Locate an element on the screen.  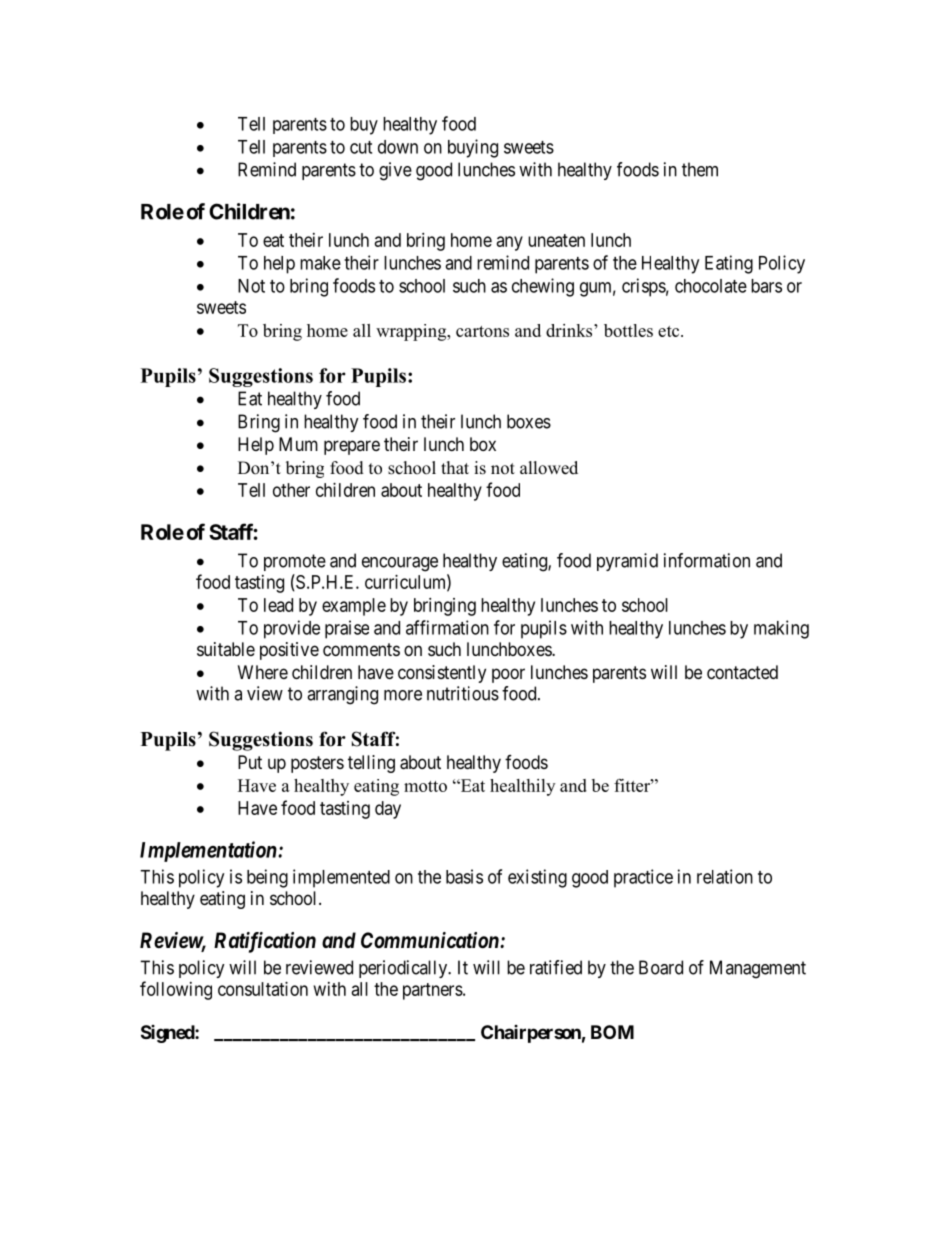
information is located at coordinates (707, 560).
